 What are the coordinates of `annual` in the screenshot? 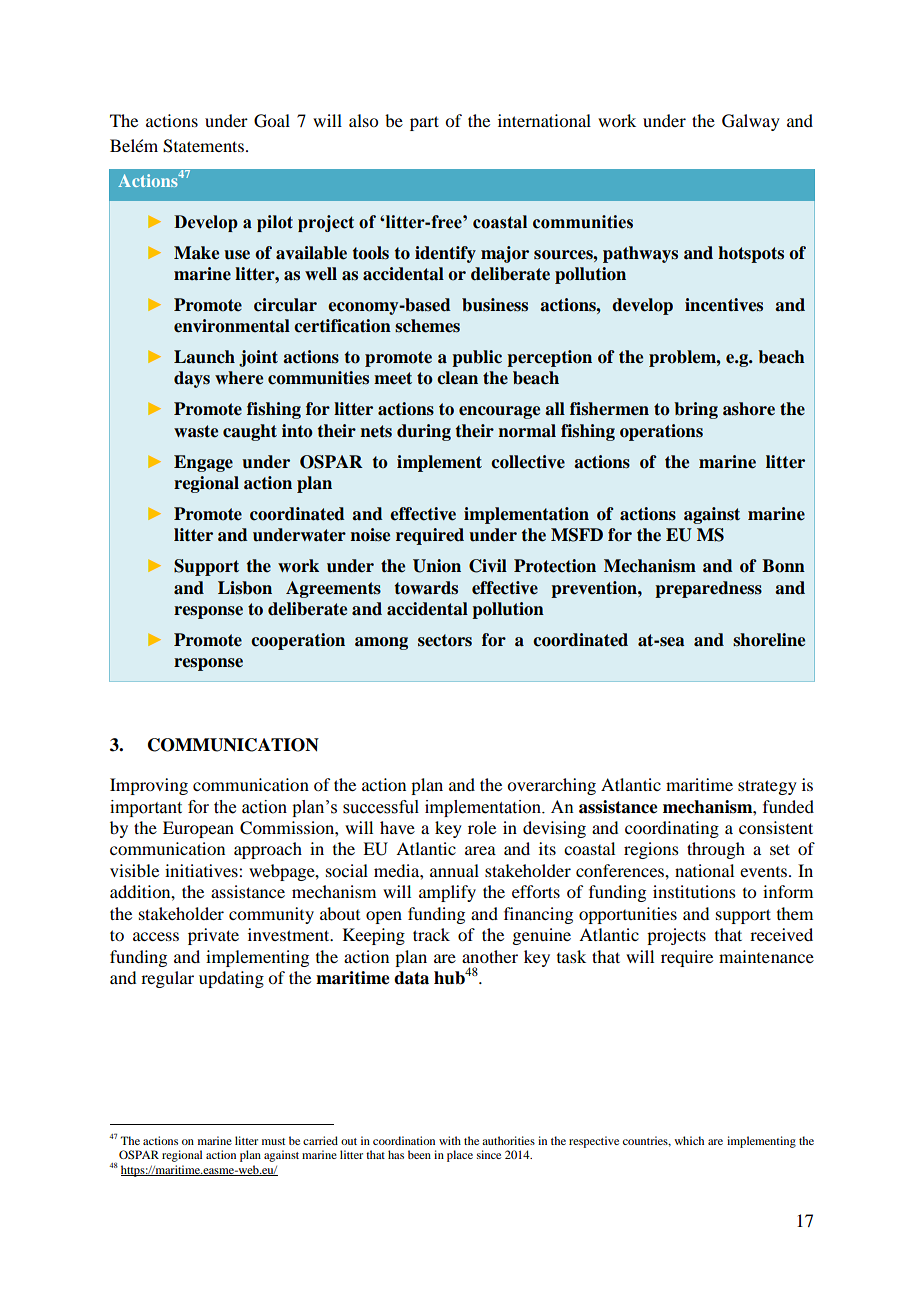 It's located at (454, 870).
